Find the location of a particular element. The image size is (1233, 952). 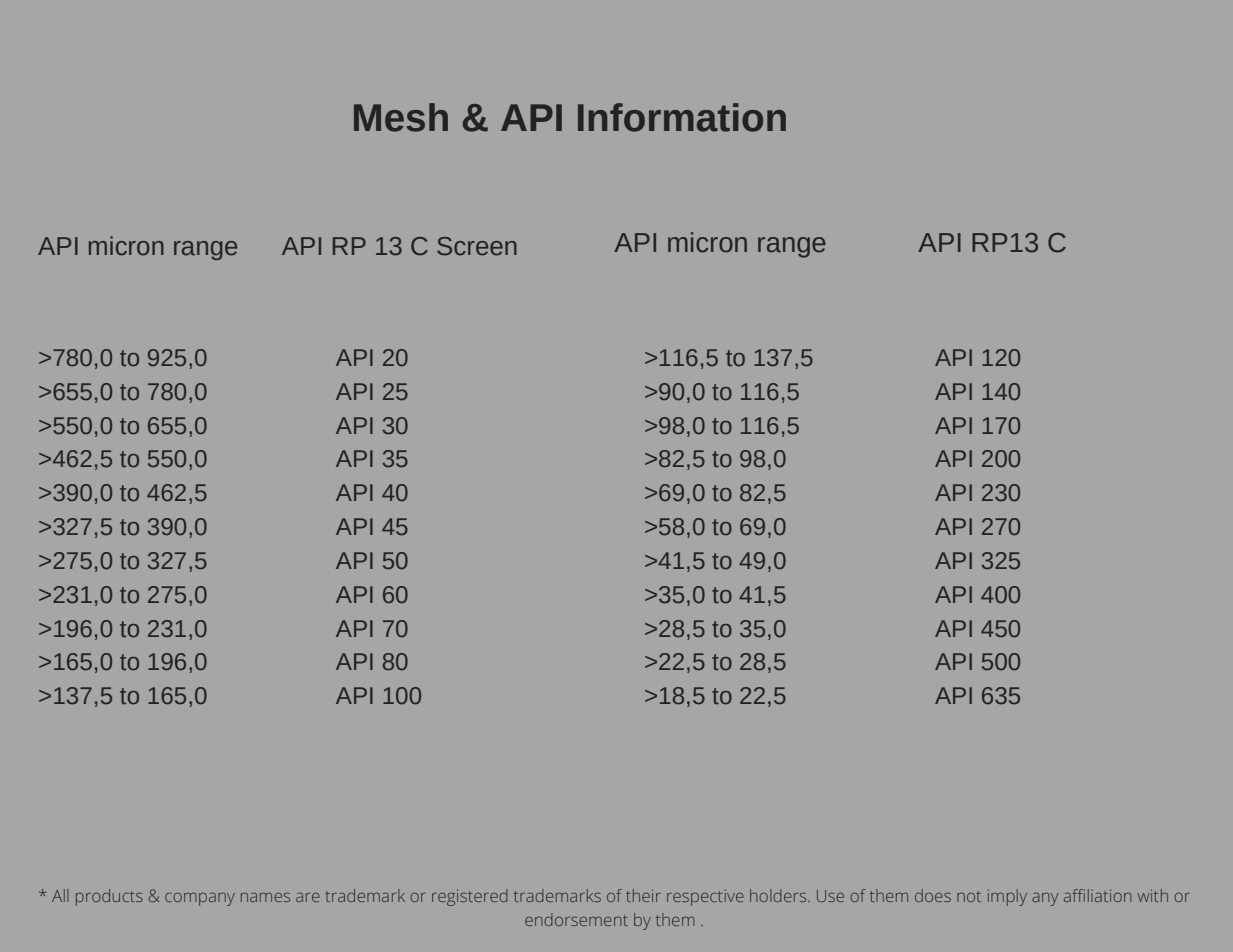

names is located at coordinates (265, 897).
